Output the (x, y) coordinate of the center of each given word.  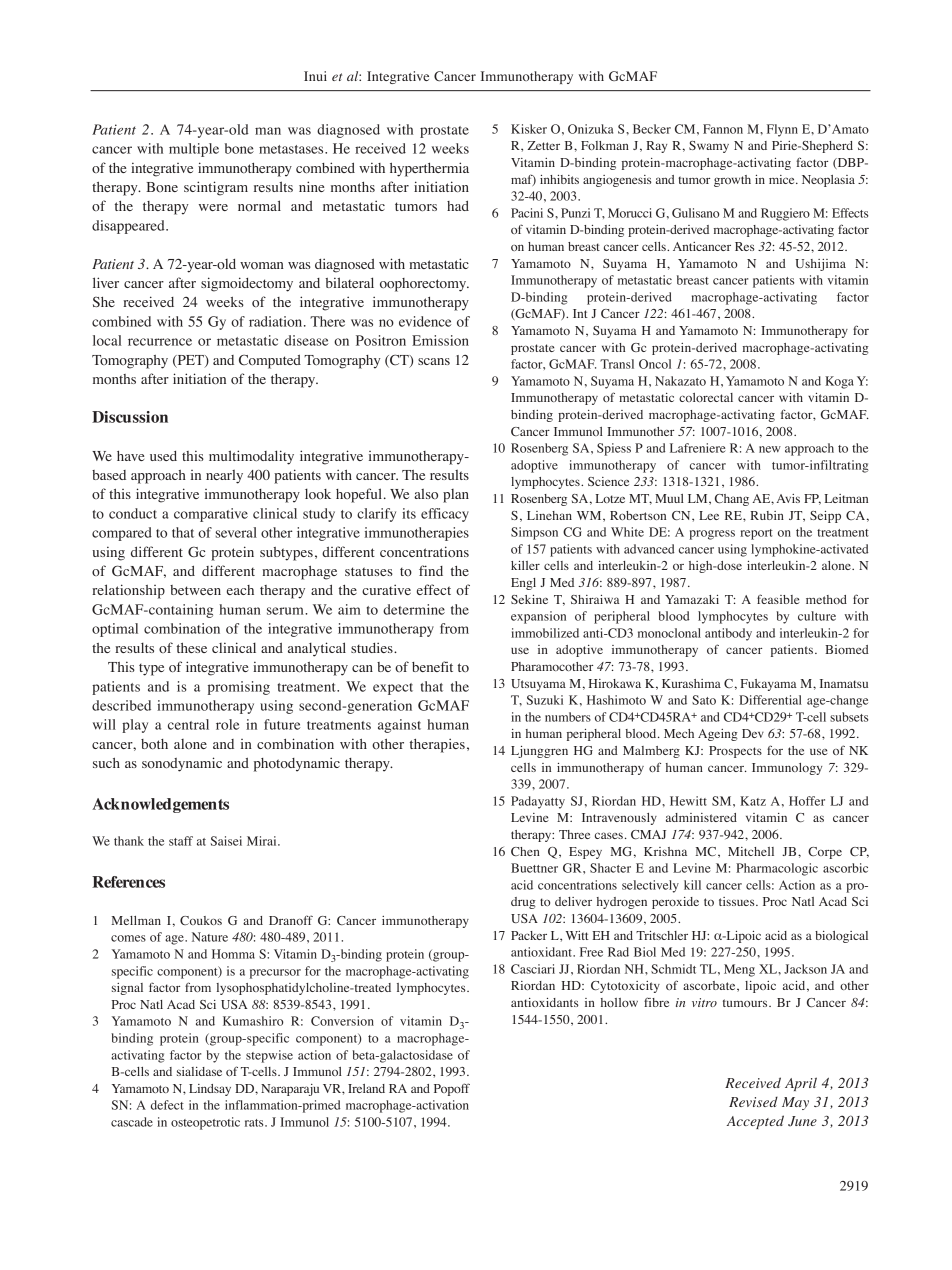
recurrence (160, 342)
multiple (194, 150)
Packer (529, 935)
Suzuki (545, 700)
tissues (738, 901)
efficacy (445, 515)
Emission (440, 340)
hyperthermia (429, 169)
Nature (210, 937)
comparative (211, 515)
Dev (753, 733)
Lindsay (210, 1090)
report (756, 534)
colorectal (706, 397)
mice (783, 179)
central (188, 724)
